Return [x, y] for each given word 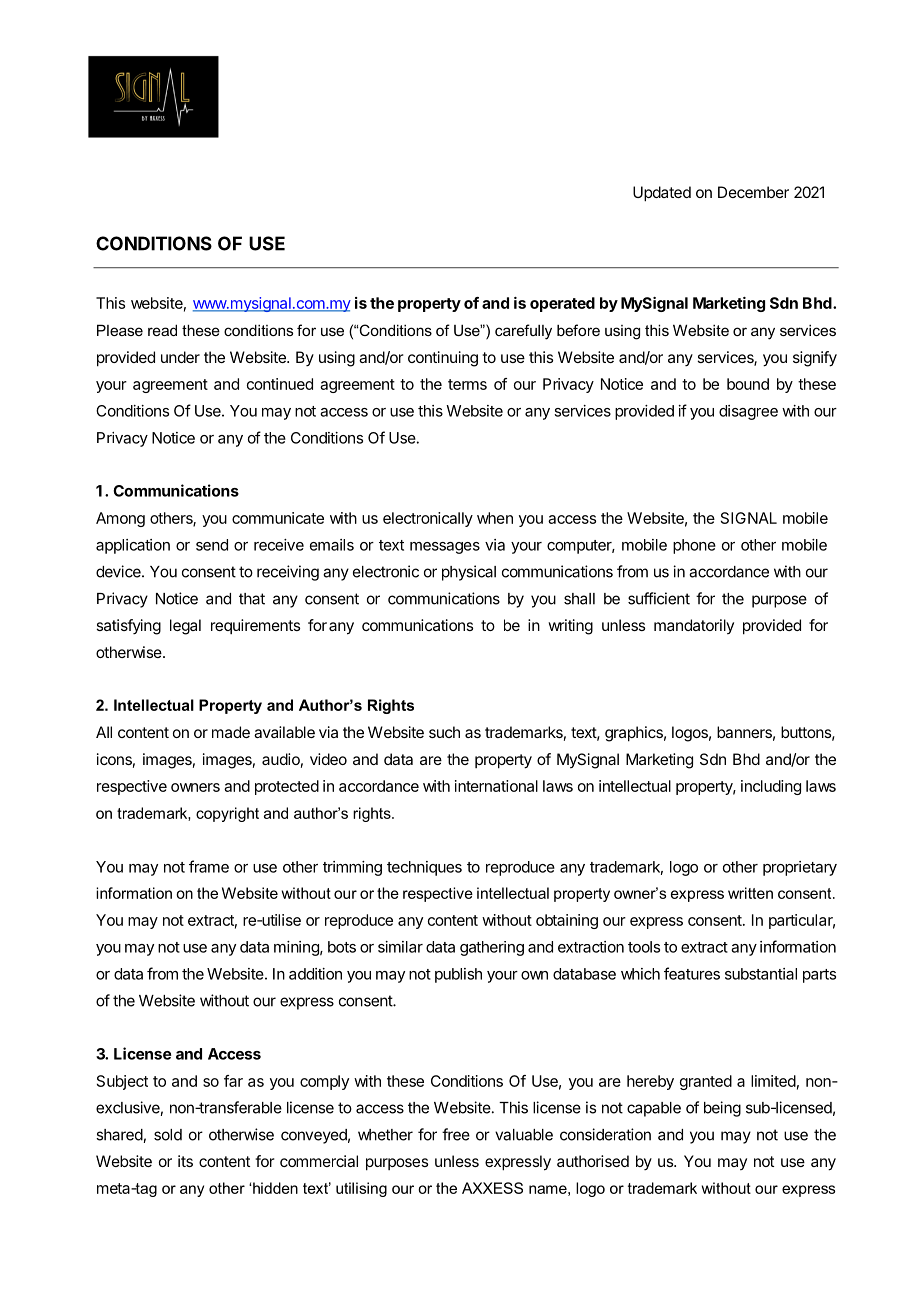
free [456, 1134]
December [753, 192]
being [722, 1109]
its [185, 1161]
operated [562, 304]
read [162, 330]
